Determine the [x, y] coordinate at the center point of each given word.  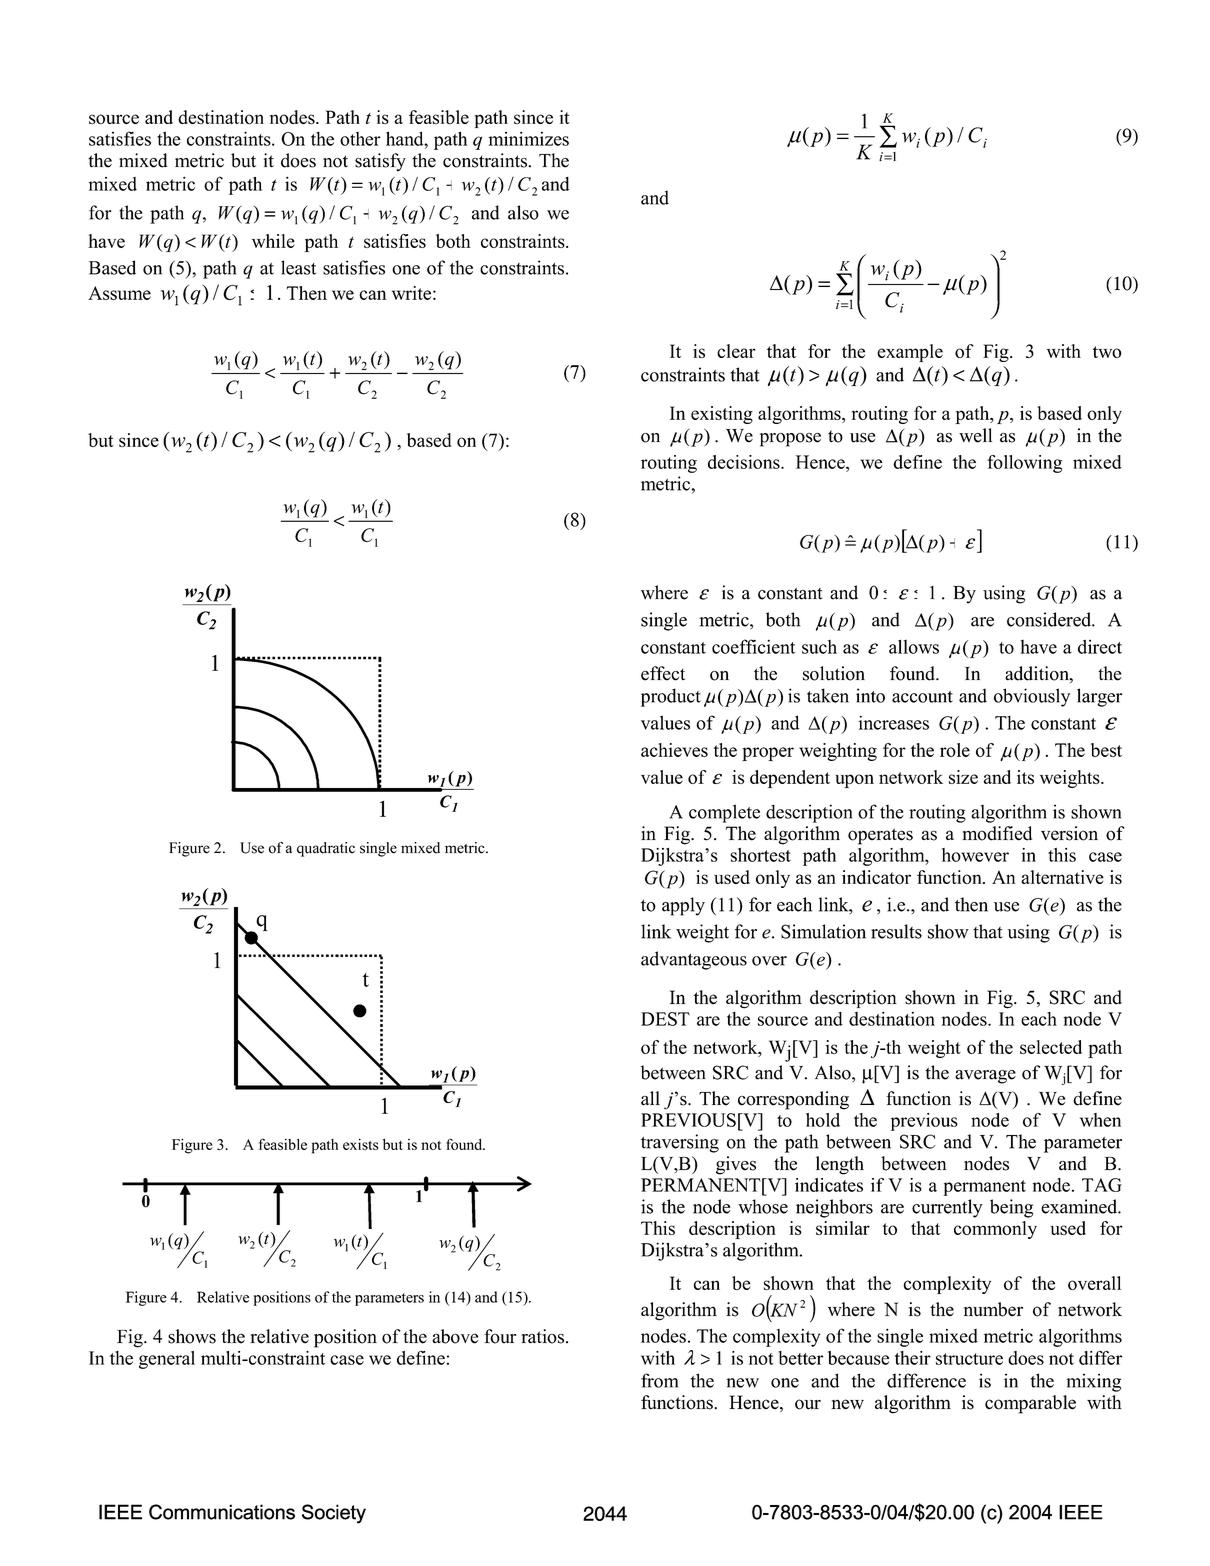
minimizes [528, 138]
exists [360, 1144]
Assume [119, 293]
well [975, 435]
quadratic [326, 849]
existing [722, 415]
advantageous [694, 960]
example [910, 353]
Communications [222, 1512]
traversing [680, 1143]
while [273, 241]
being [1011, 1208]
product [671, 697]
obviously [1032, 697]
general [167, 1360]
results [896, 931]
